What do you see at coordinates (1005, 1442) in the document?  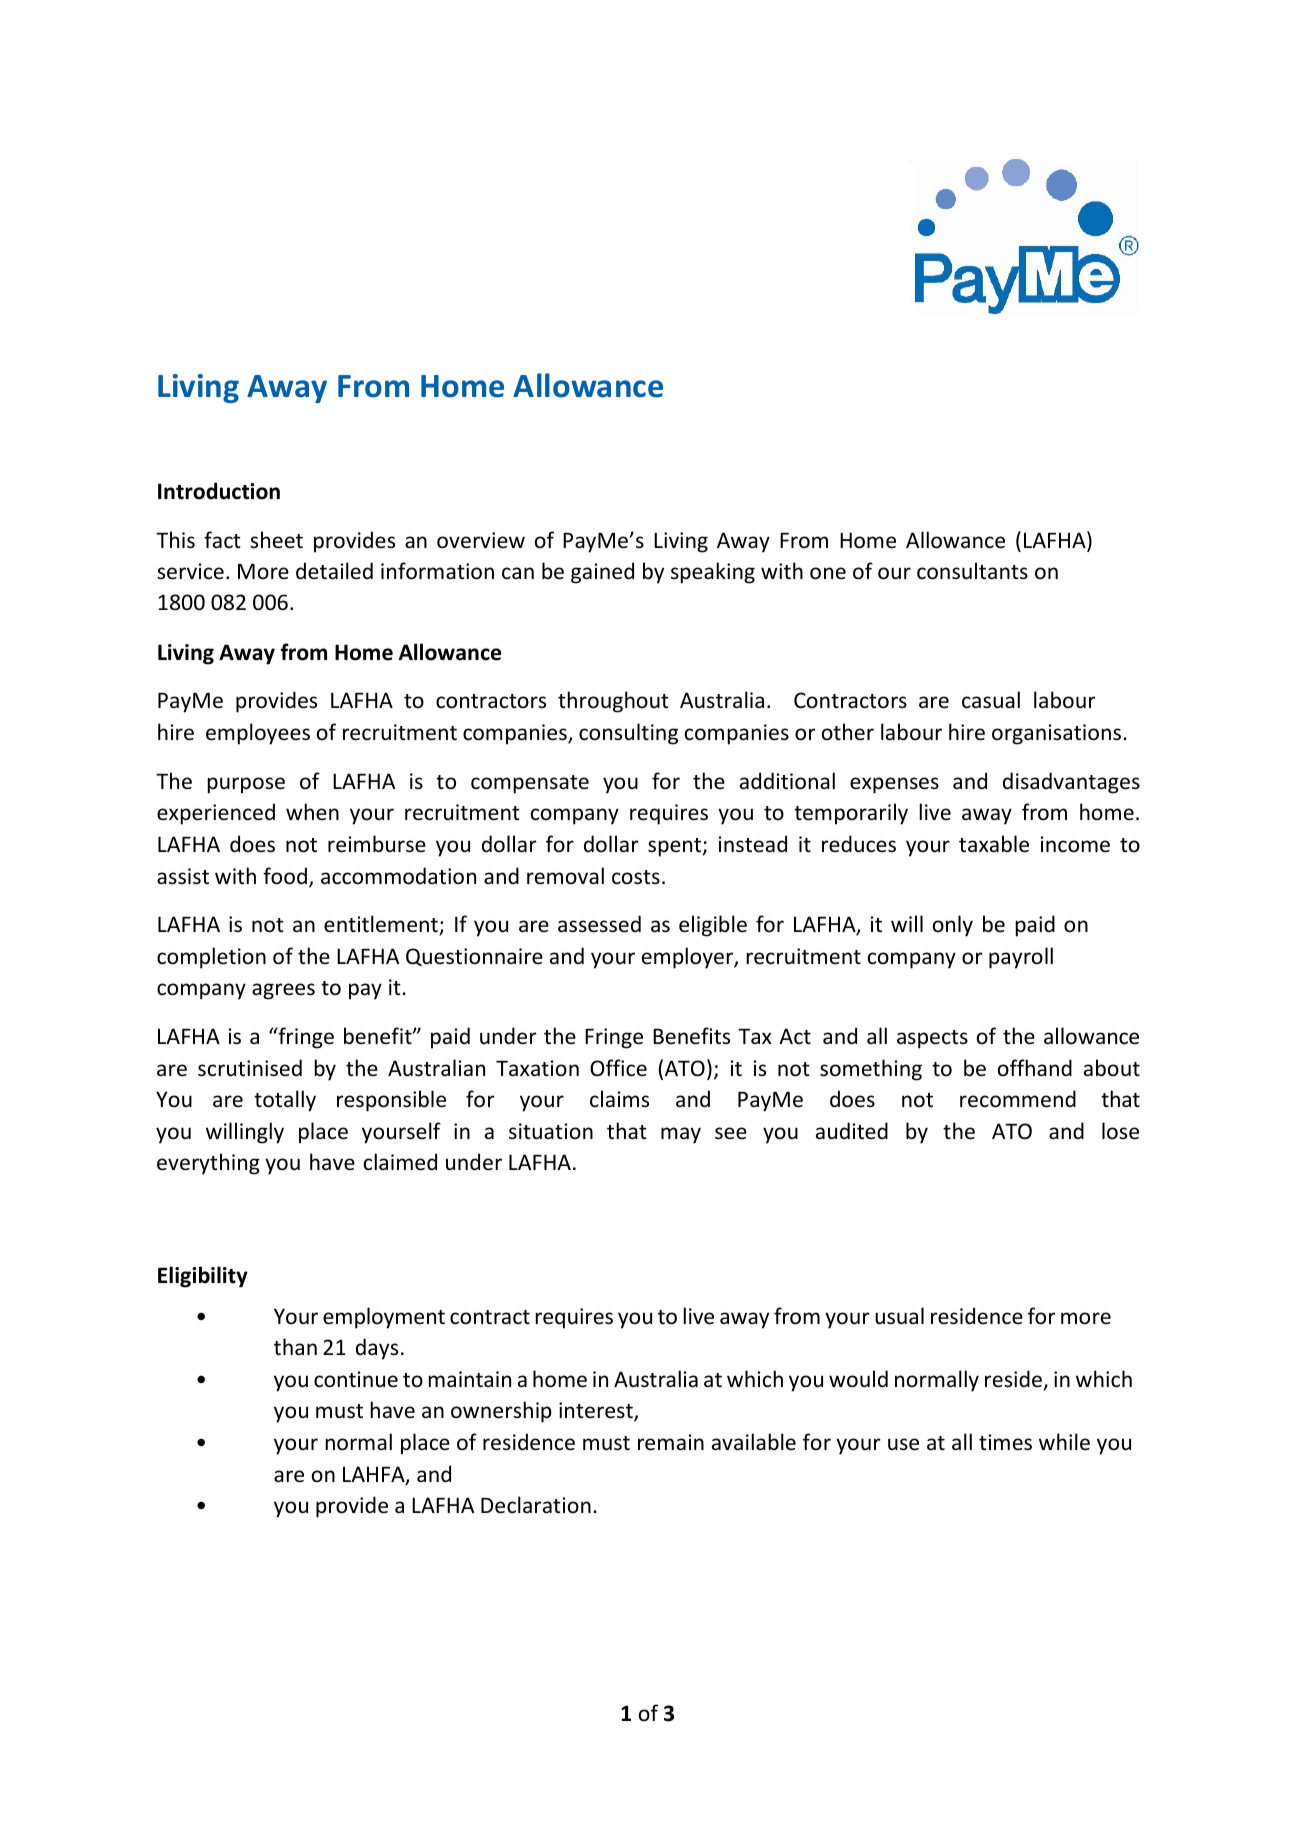 I see `times` at bounding box center [1005, 1442].
